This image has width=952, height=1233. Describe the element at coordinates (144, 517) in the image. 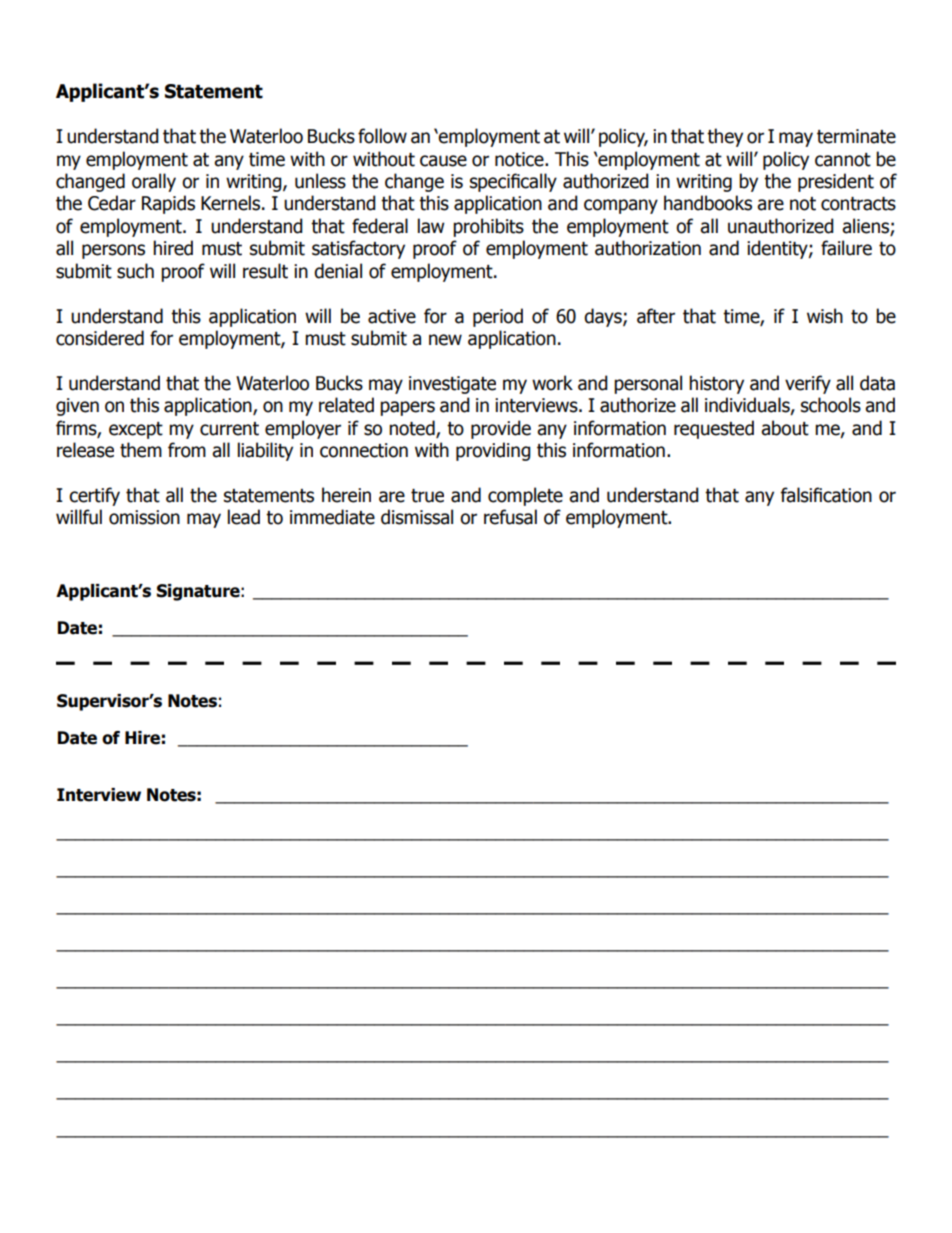

I see `omission` at that location.
